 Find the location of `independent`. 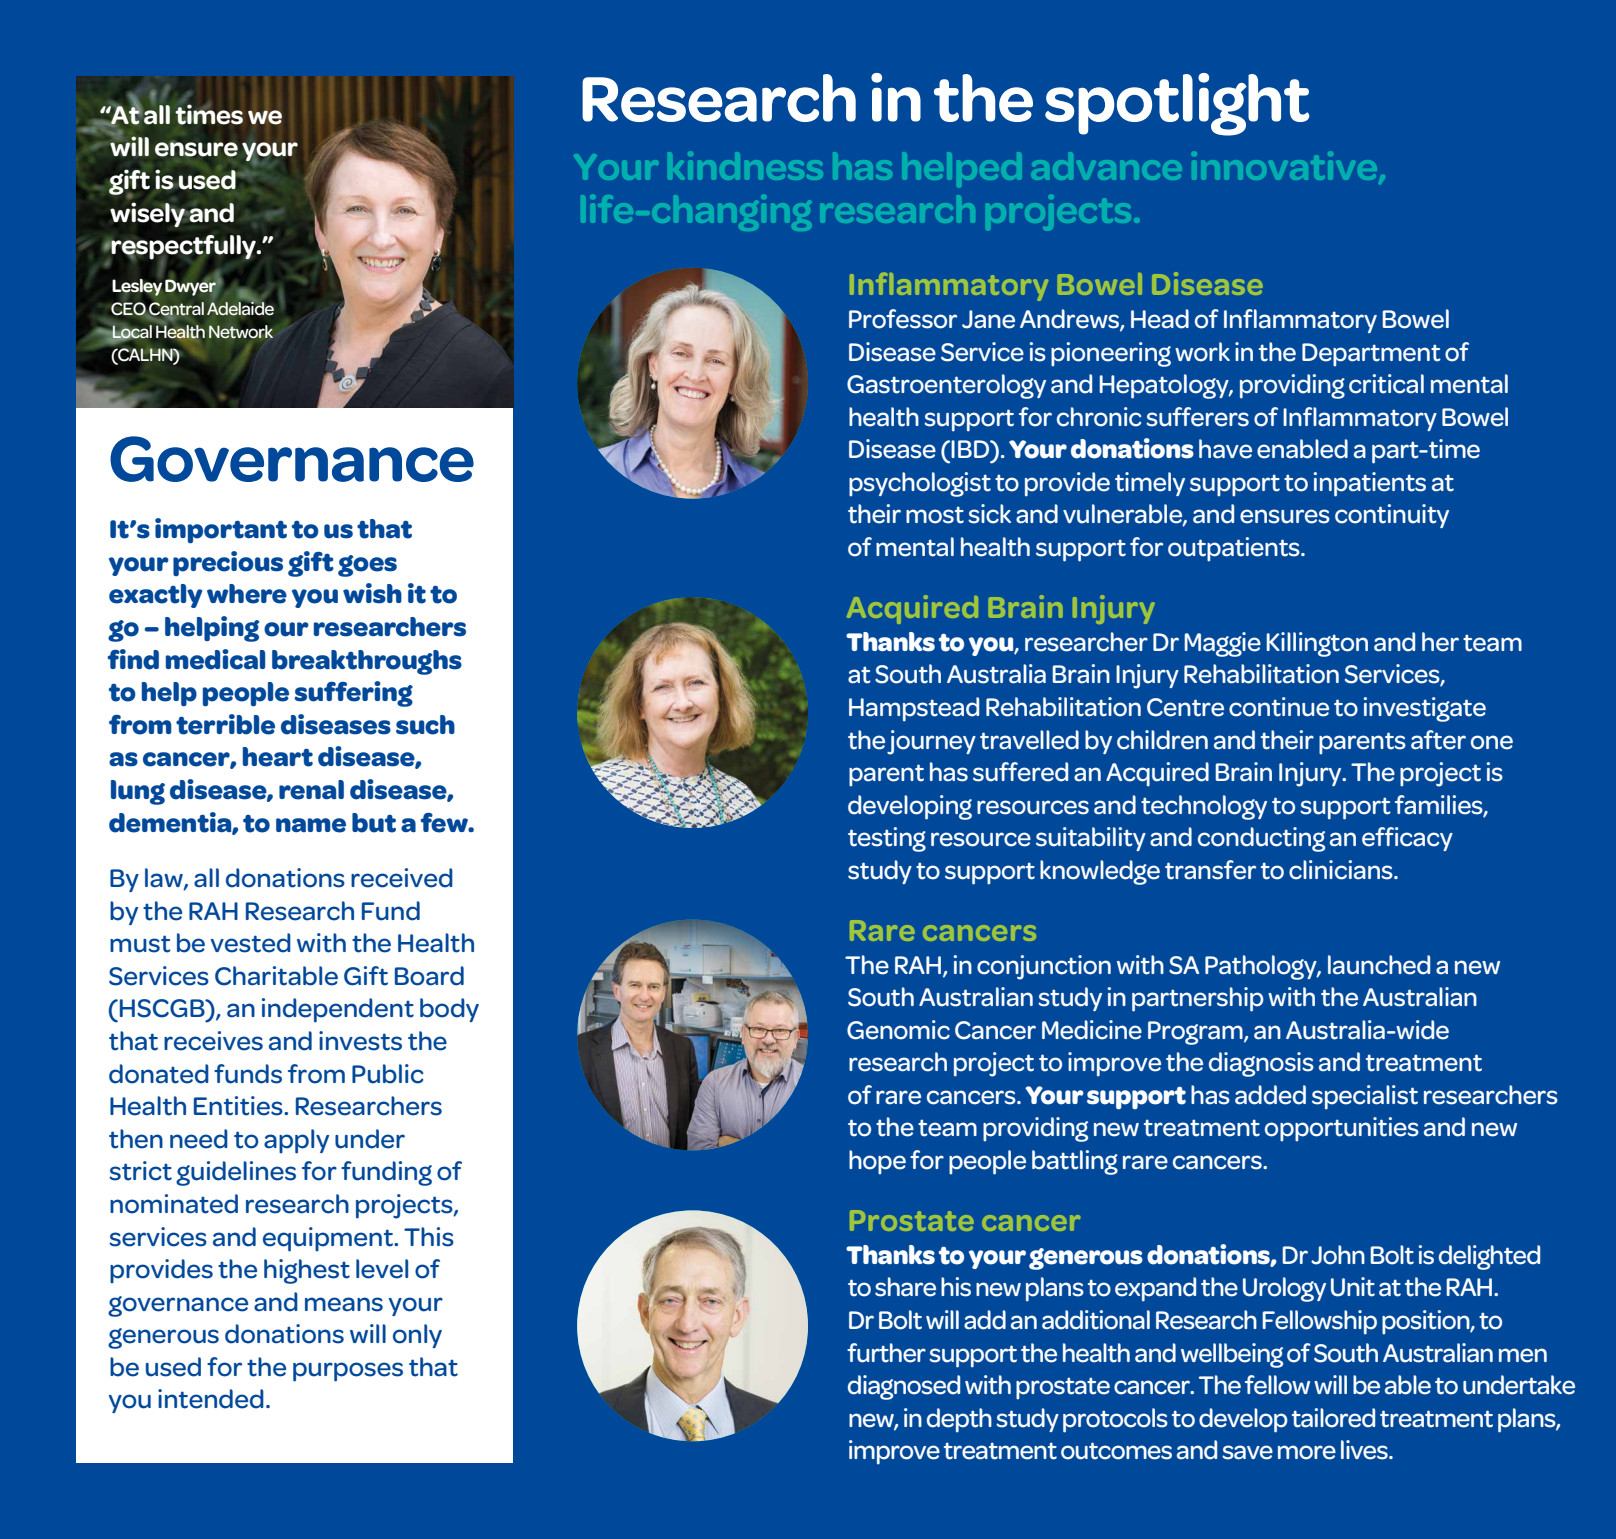

independent is located at coordinates (338, 1010).
